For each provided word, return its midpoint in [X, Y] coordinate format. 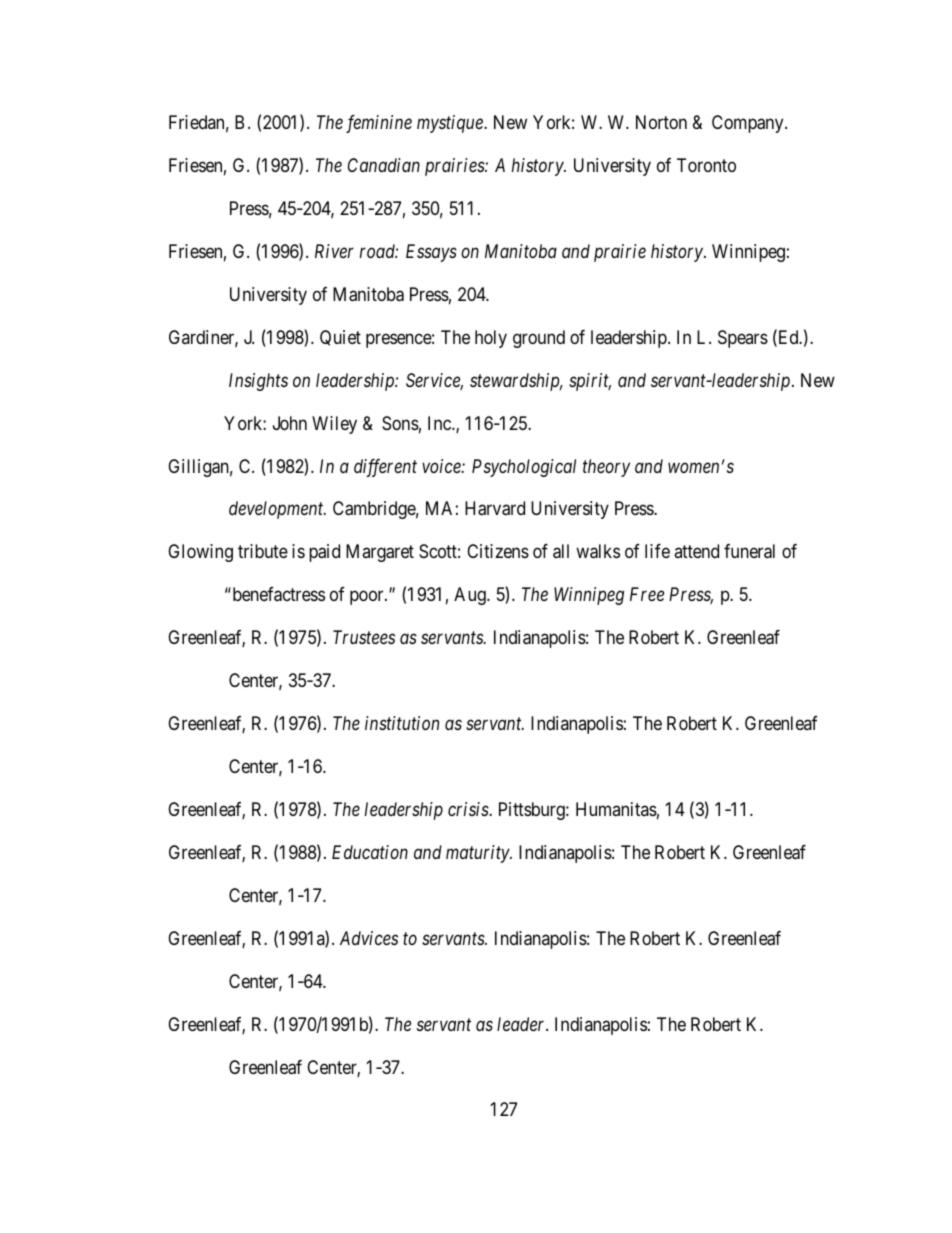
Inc [440, 423]
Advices [369, 938]
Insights [258, 382]
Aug [471, 596]
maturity [478, 854]
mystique [451, 124]
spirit [590, 382]
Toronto [706, 165]
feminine [379, 124]
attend [696, 551]
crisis [469, 809]
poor [368, 598]
